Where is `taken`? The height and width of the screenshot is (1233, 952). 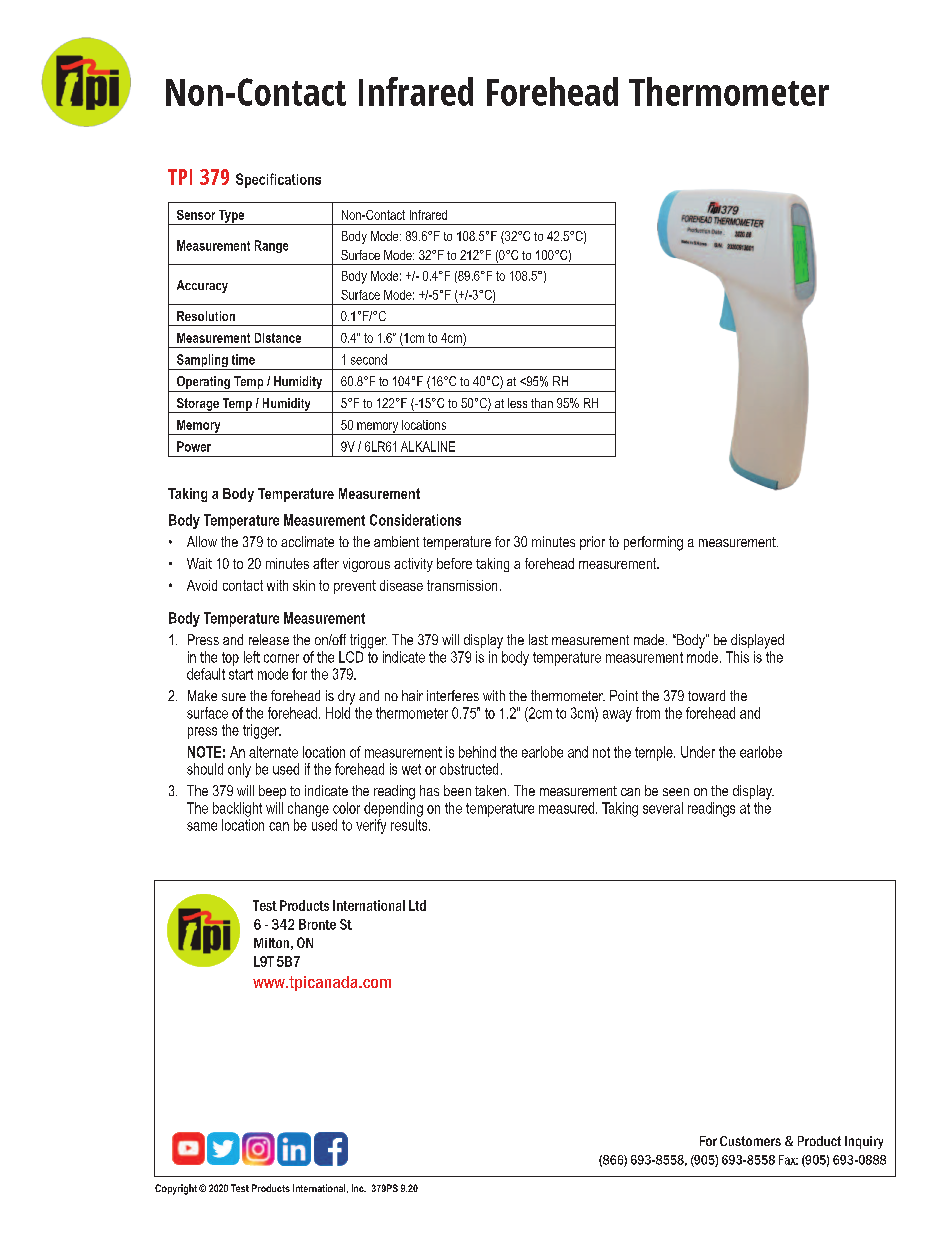
taken is located at coordinates (490, 790).
